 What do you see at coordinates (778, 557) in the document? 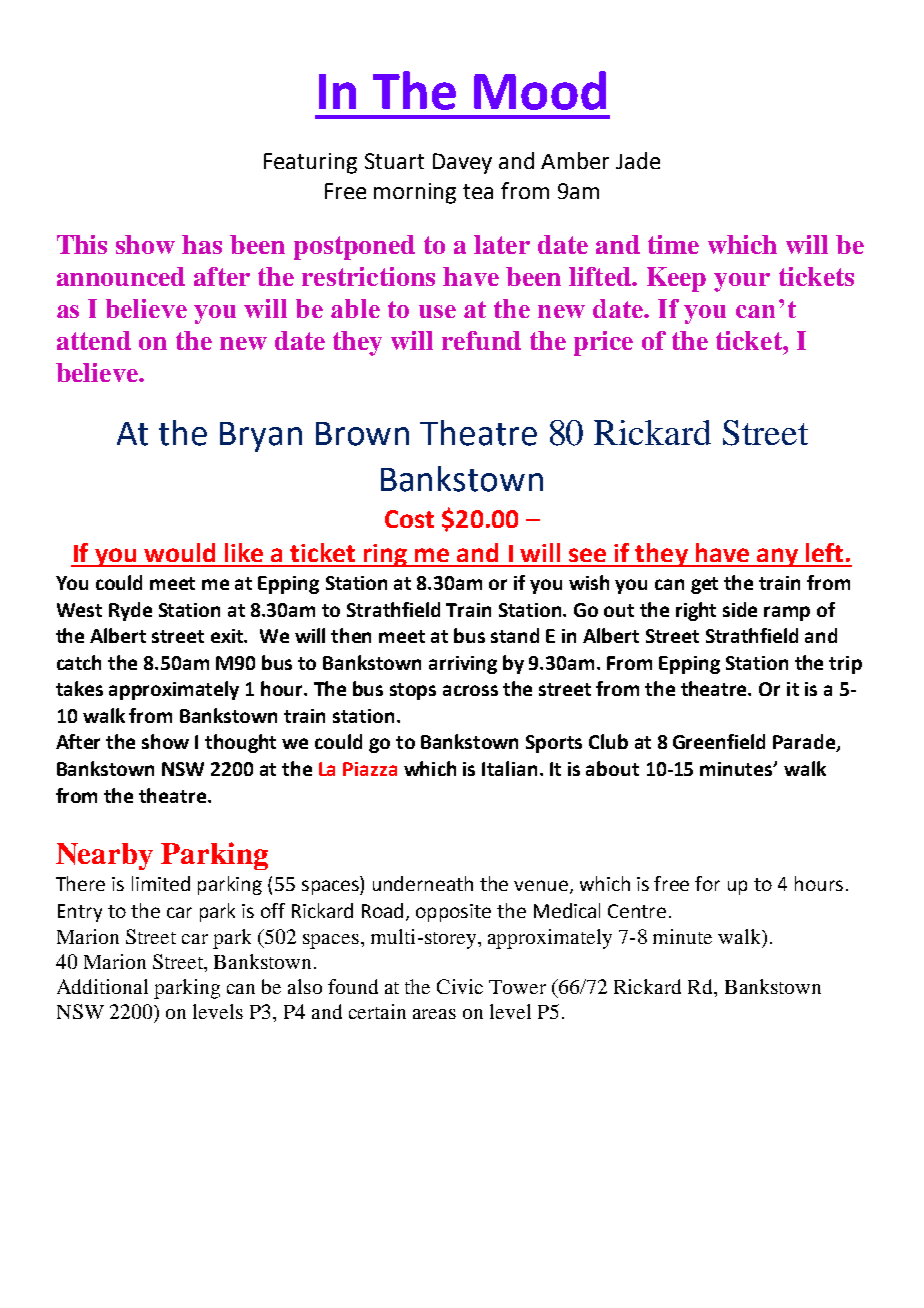
I see `any` at bounding box center [778, 557].
